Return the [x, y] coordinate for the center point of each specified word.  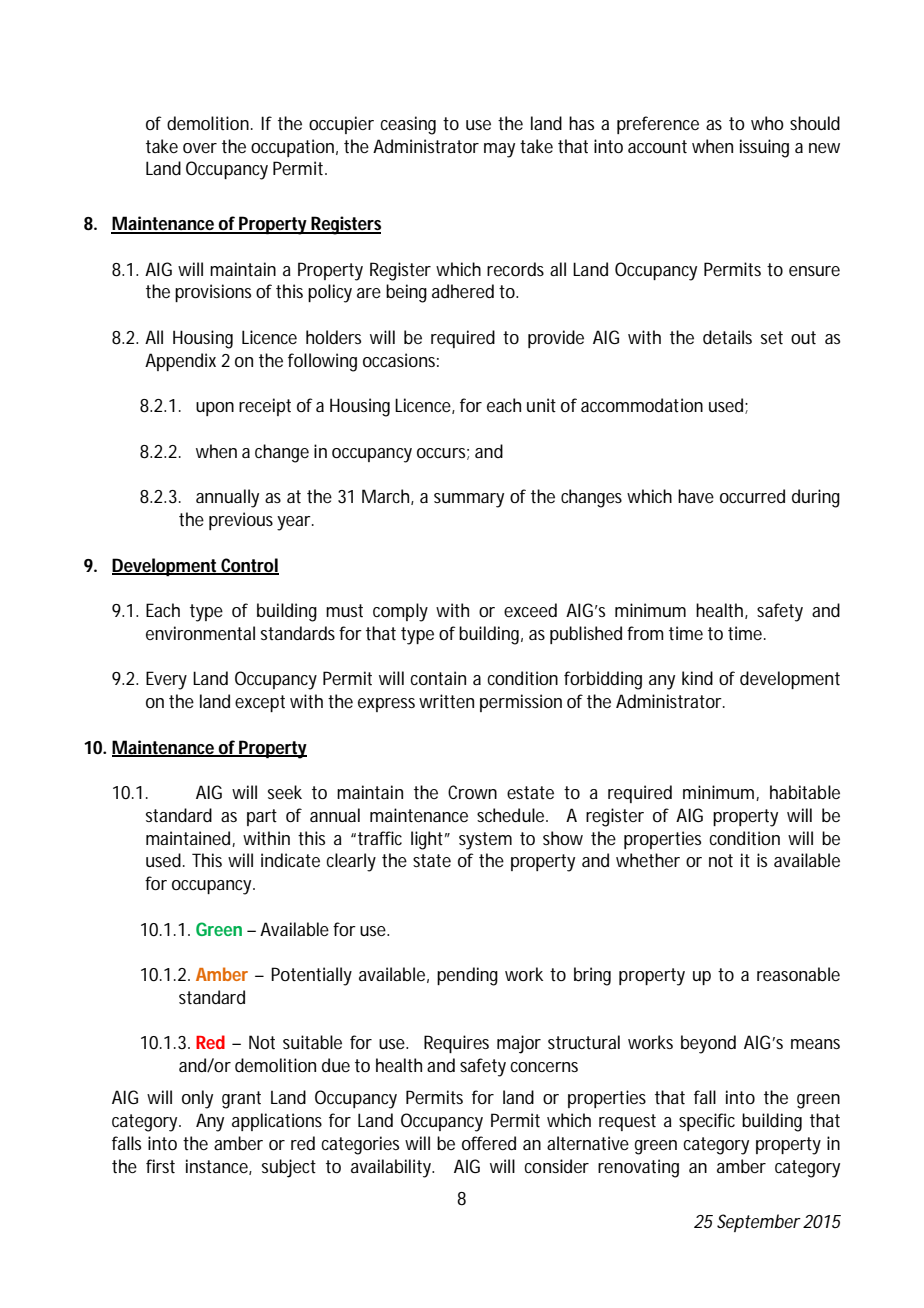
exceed [530, 610]
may [499, 150]
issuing [764, 148]
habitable [805, 792]
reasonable [798, 974]
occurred [752, 496]
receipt [265, 407]
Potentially [311, 976]
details [727, 337]
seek [285, 792]
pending [467, 976]
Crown [472, 792]
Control [249, 566]
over [200, 148]
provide [556, 339]
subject [289, 1168]
